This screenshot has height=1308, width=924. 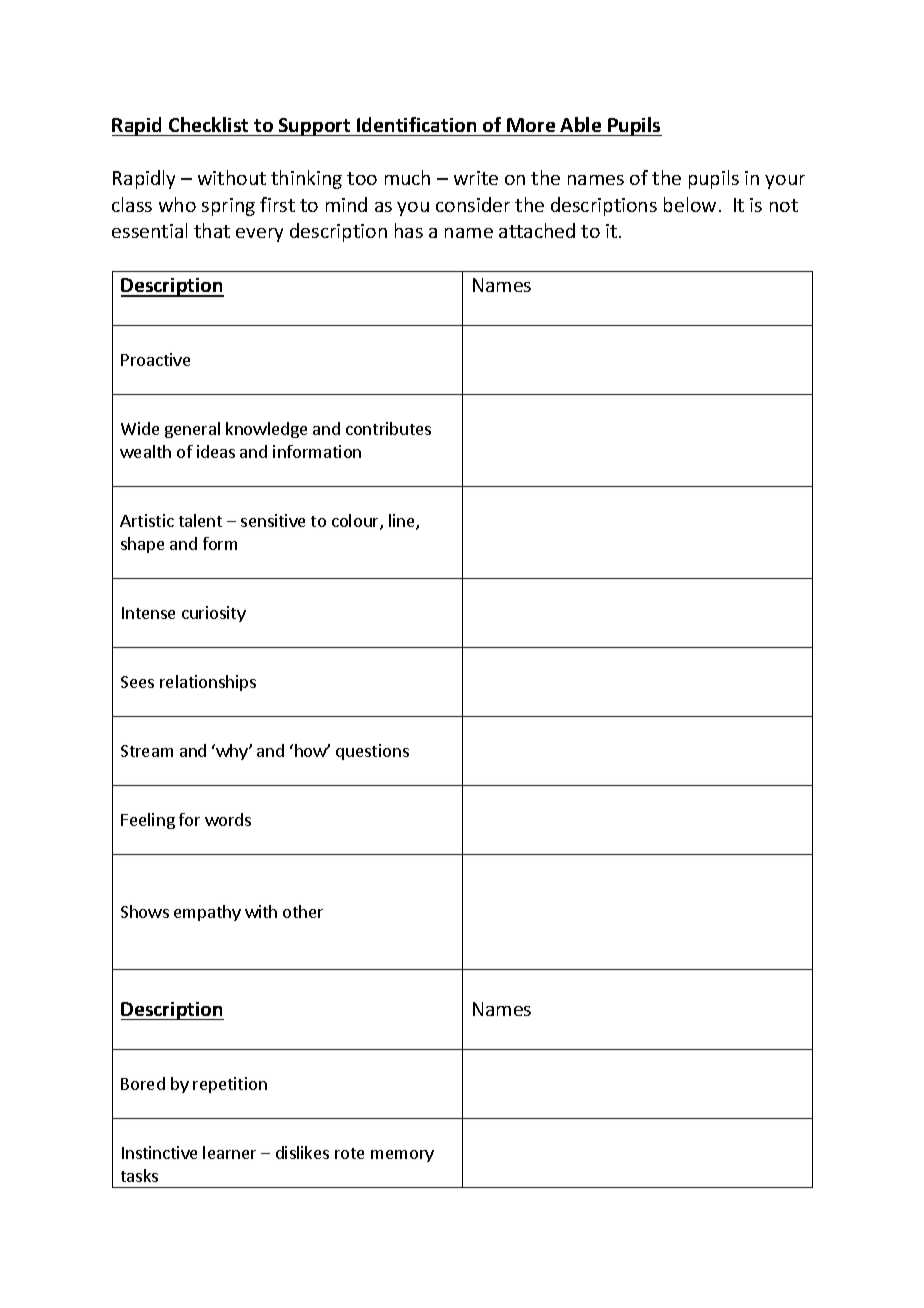 What do you see at coordinates (372, 752) in the screenshot?
I see `questions` at bounding box center [372, 752].
